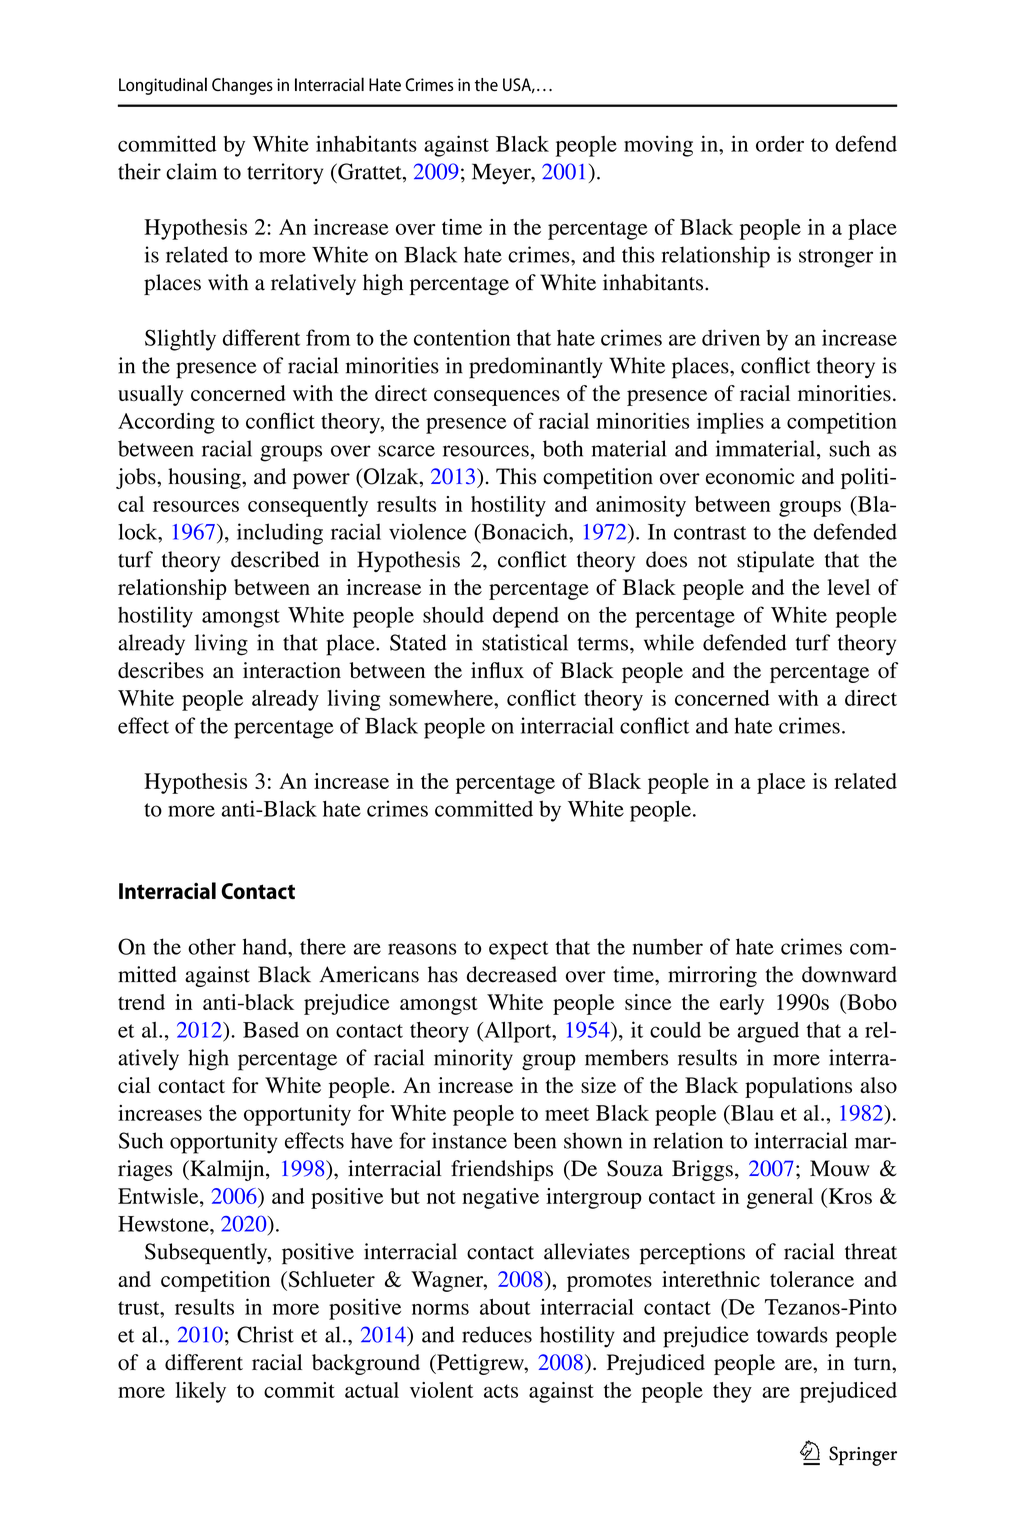 Image resolution: width=1015 pixels, height=1538 pixels. Describe the element at coordinates (497, 1334) in the image. I see `reduces` at that location.
